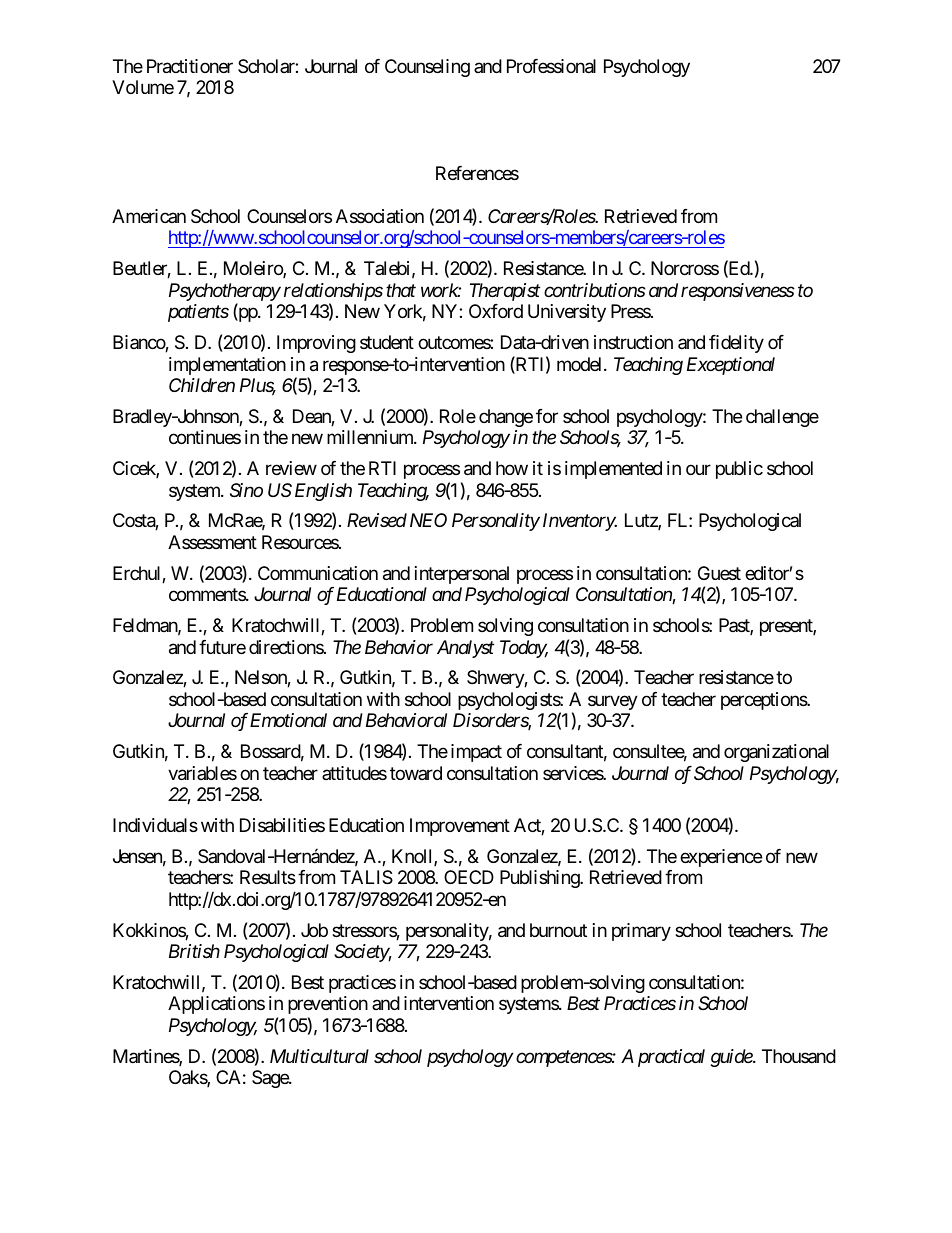 The height and width of the screenshot is (1233, 952). I want to click on Practitioner, so click(190, 66).
